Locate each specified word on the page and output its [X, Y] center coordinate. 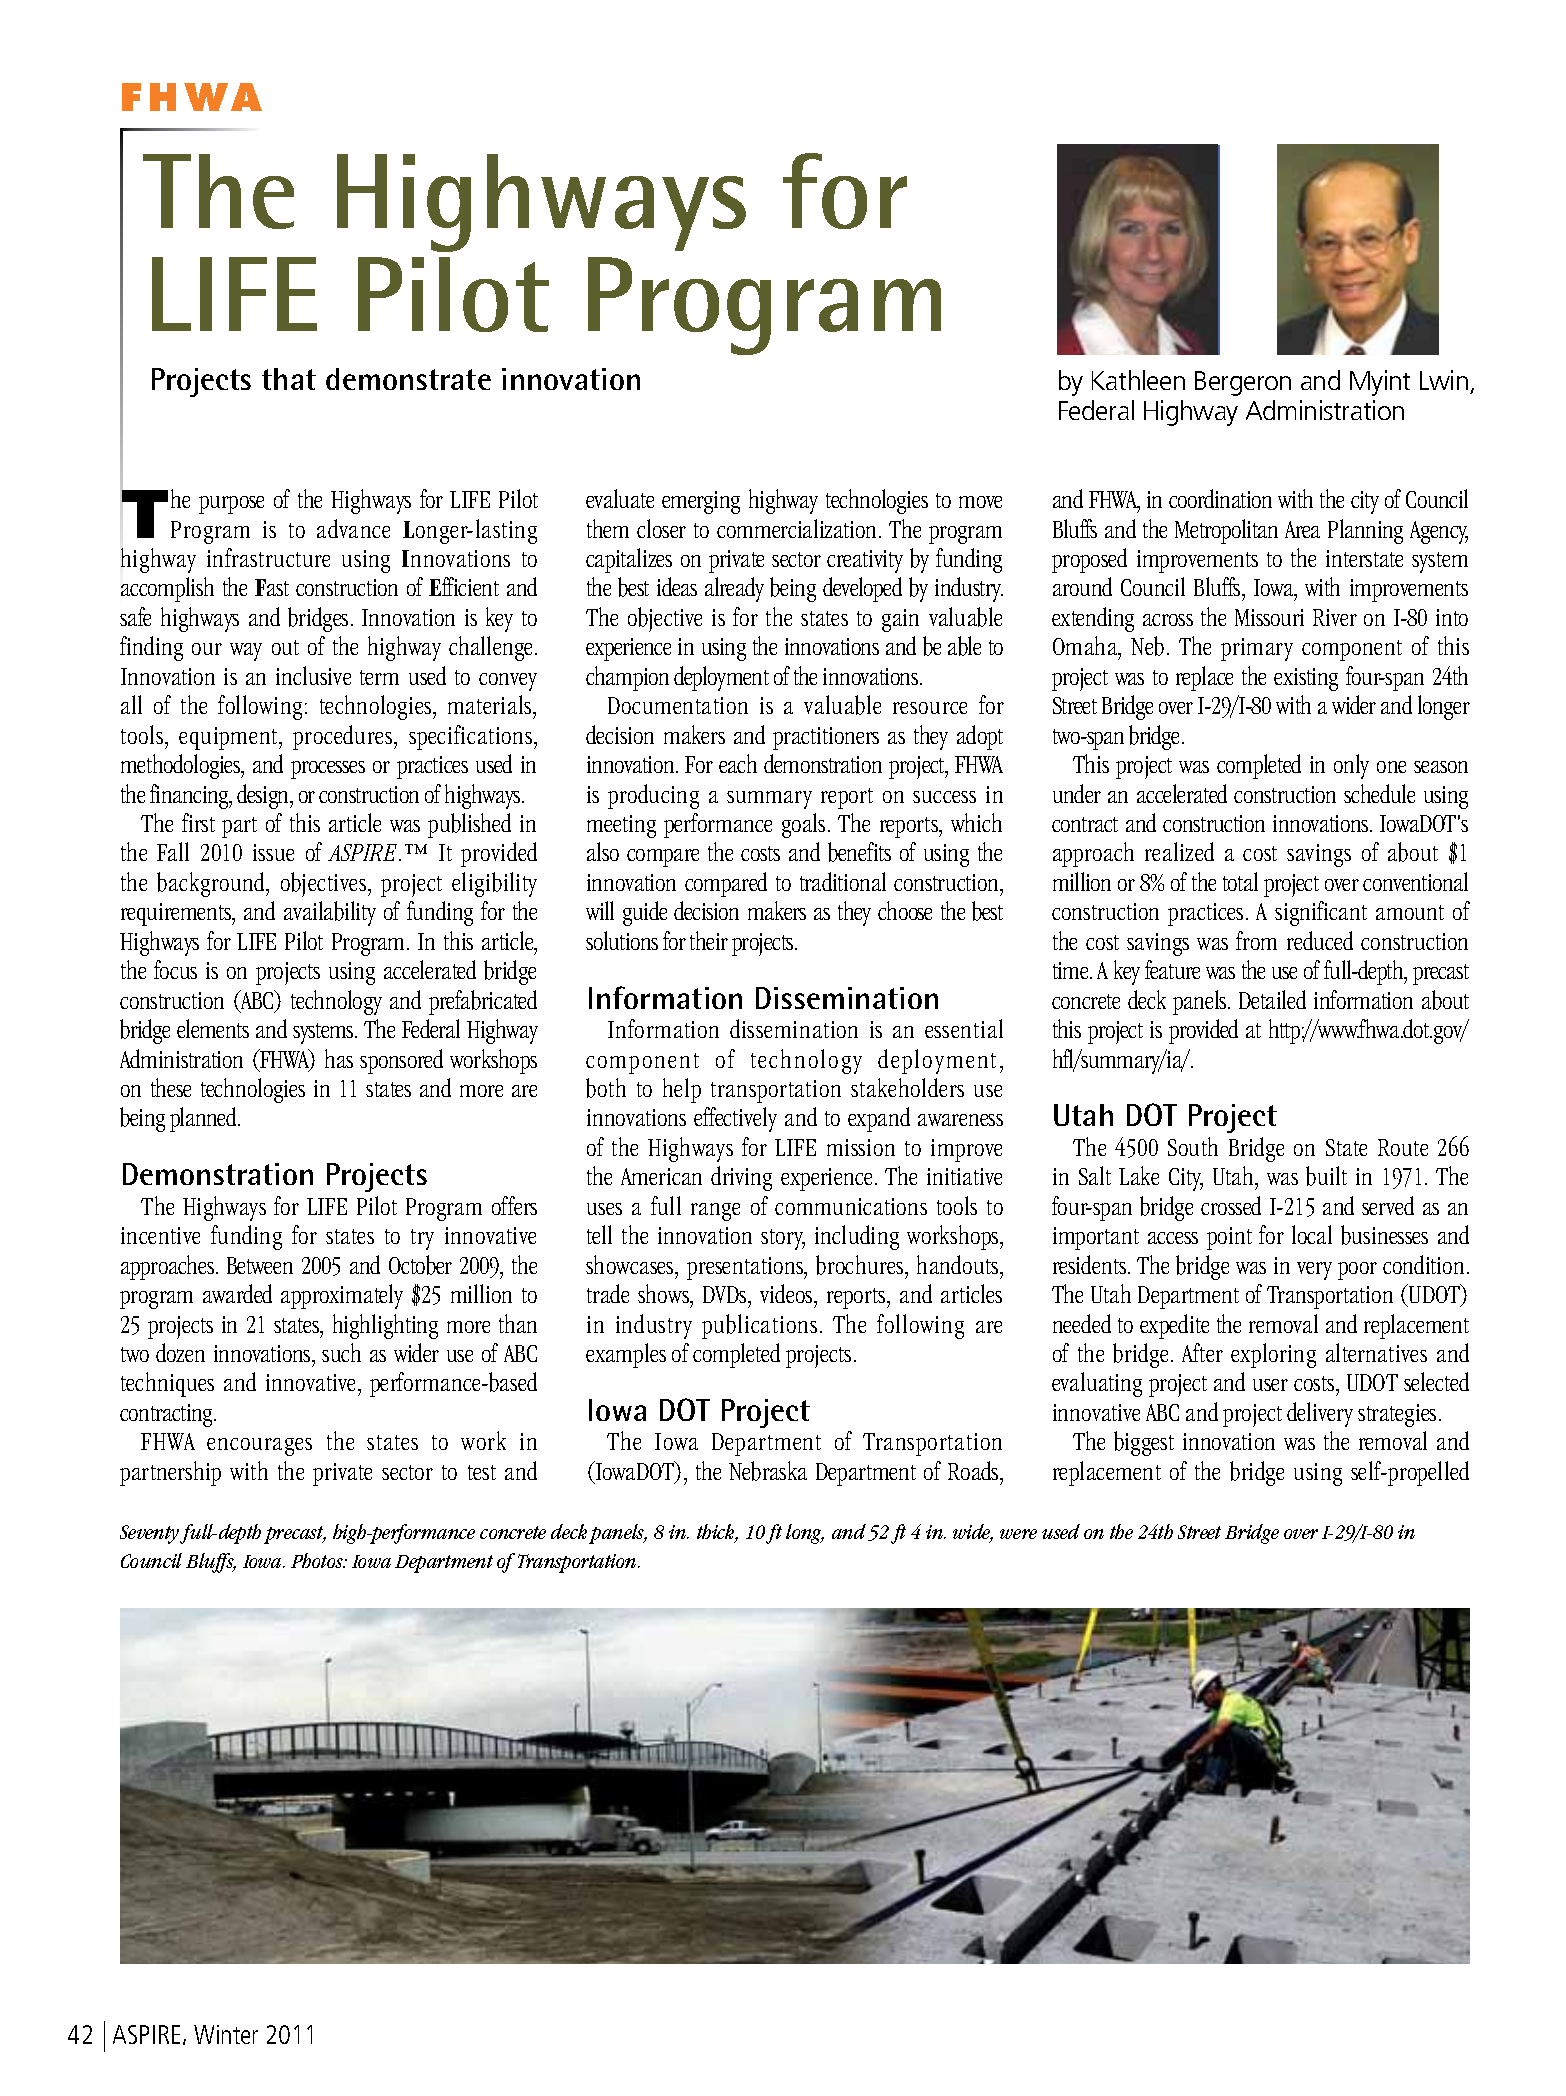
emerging [701, 502]
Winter [226, 2034]
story [783, 1239]
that [289, 379]
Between [260, 1265]
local [1312, 1234]
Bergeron [1243, 383]
